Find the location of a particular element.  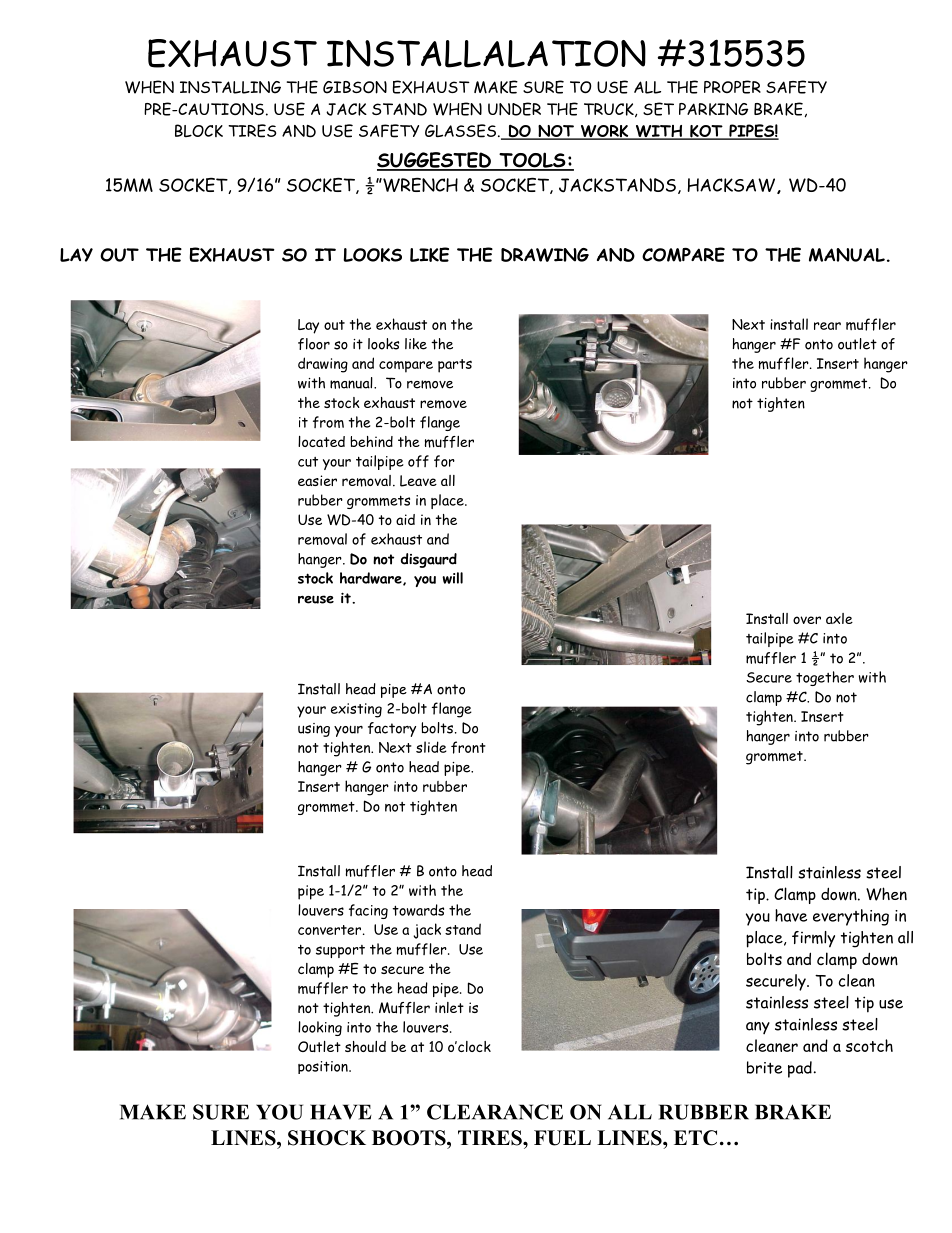

using is located at coordinates (314, 730).
